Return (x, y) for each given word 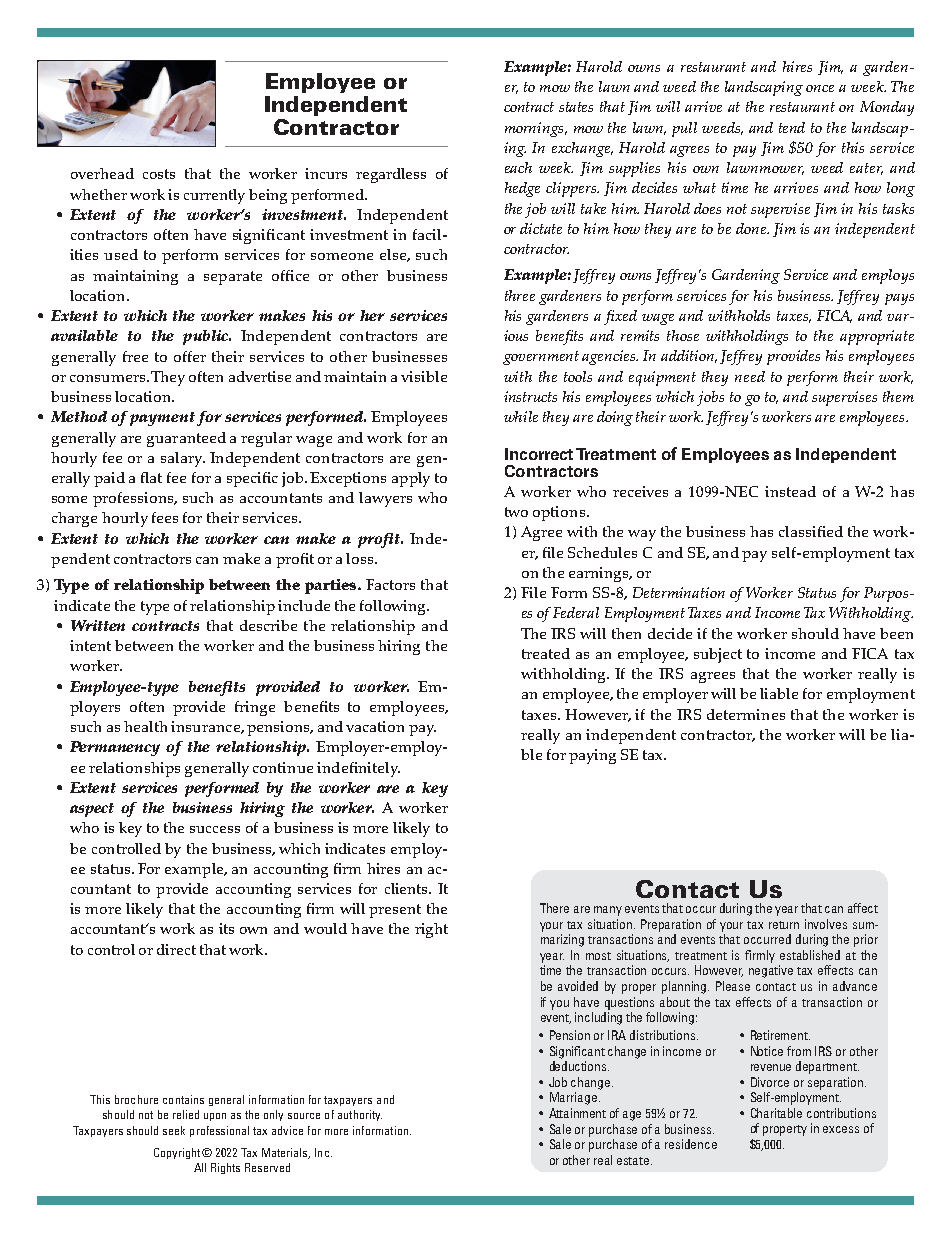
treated (546, 653)
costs (159, 174)
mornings (535, 129)
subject (718, 655)
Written (98, 625)
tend (792, 127)
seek (174, 1130)
